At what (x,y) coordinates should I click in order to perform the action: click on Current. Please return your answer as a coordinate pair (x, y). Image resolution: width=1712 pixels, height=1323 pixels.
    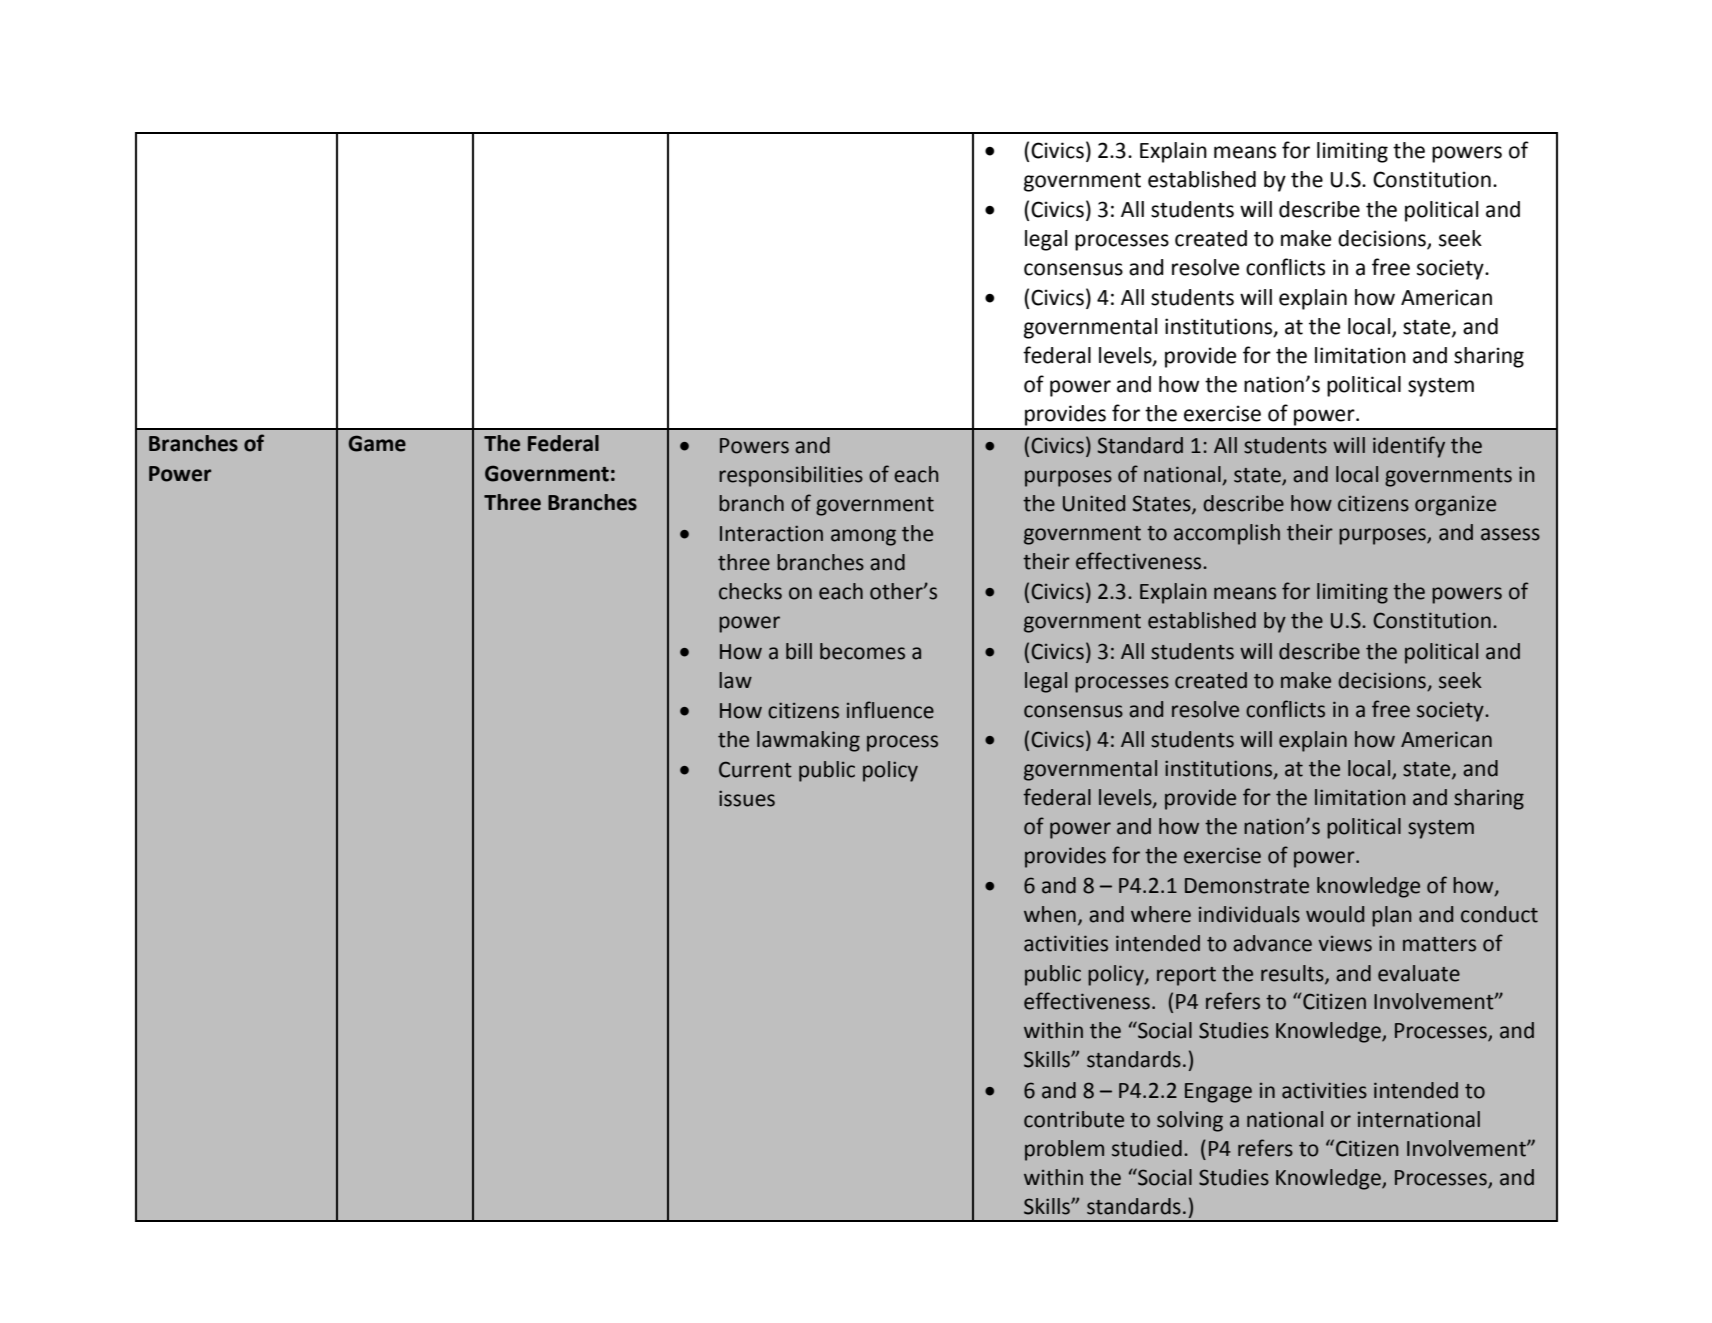
    Looking at the image, I should click on (755, 769).
